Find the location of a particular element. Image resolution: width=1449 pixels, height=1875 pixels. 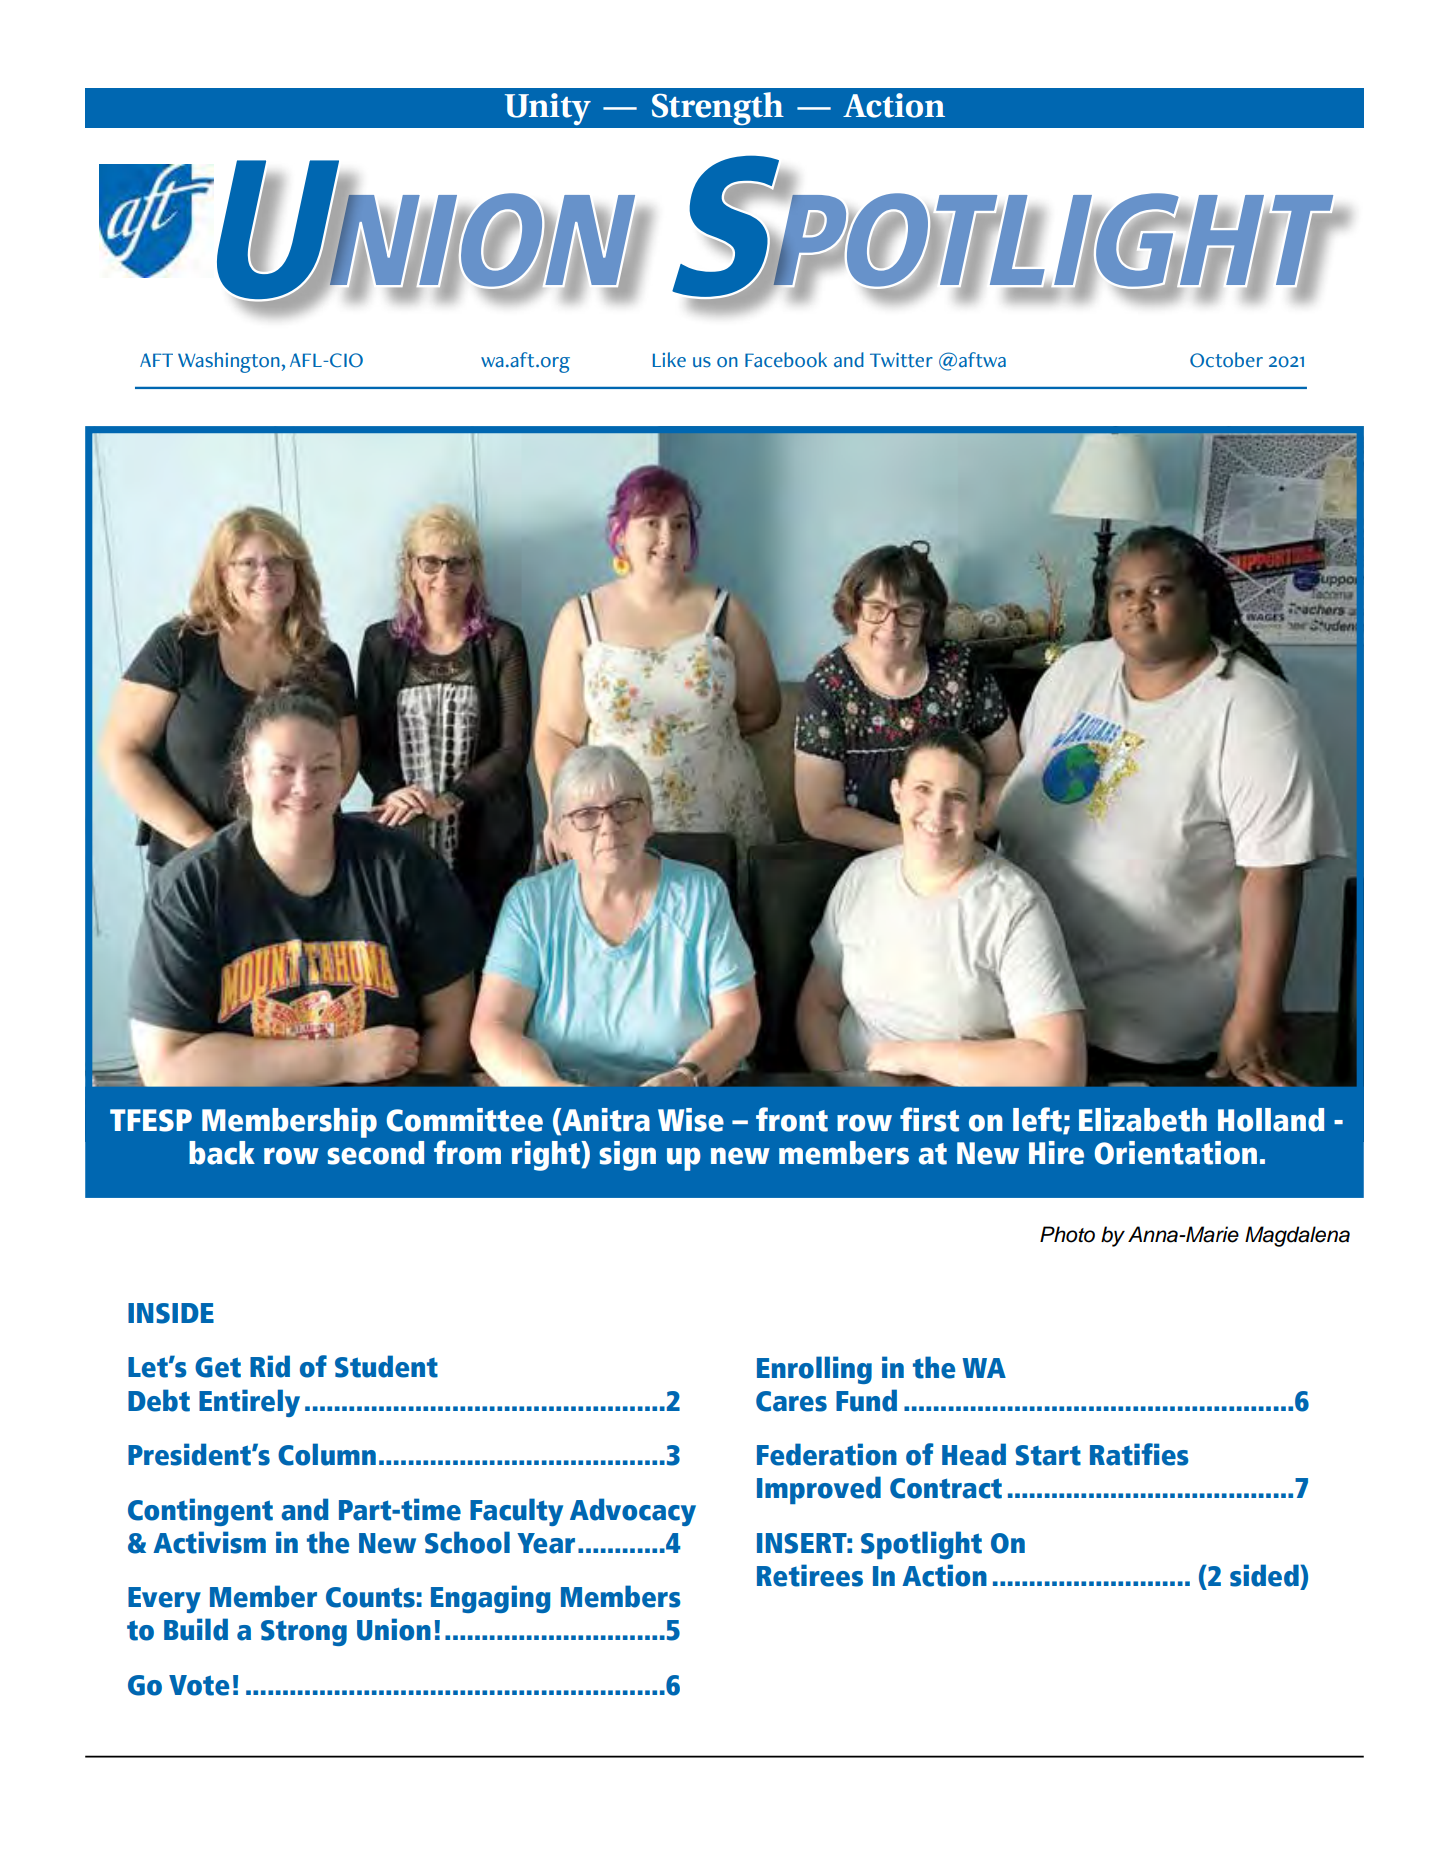

Elizabeth is located at coordinates (1143, 1120).
